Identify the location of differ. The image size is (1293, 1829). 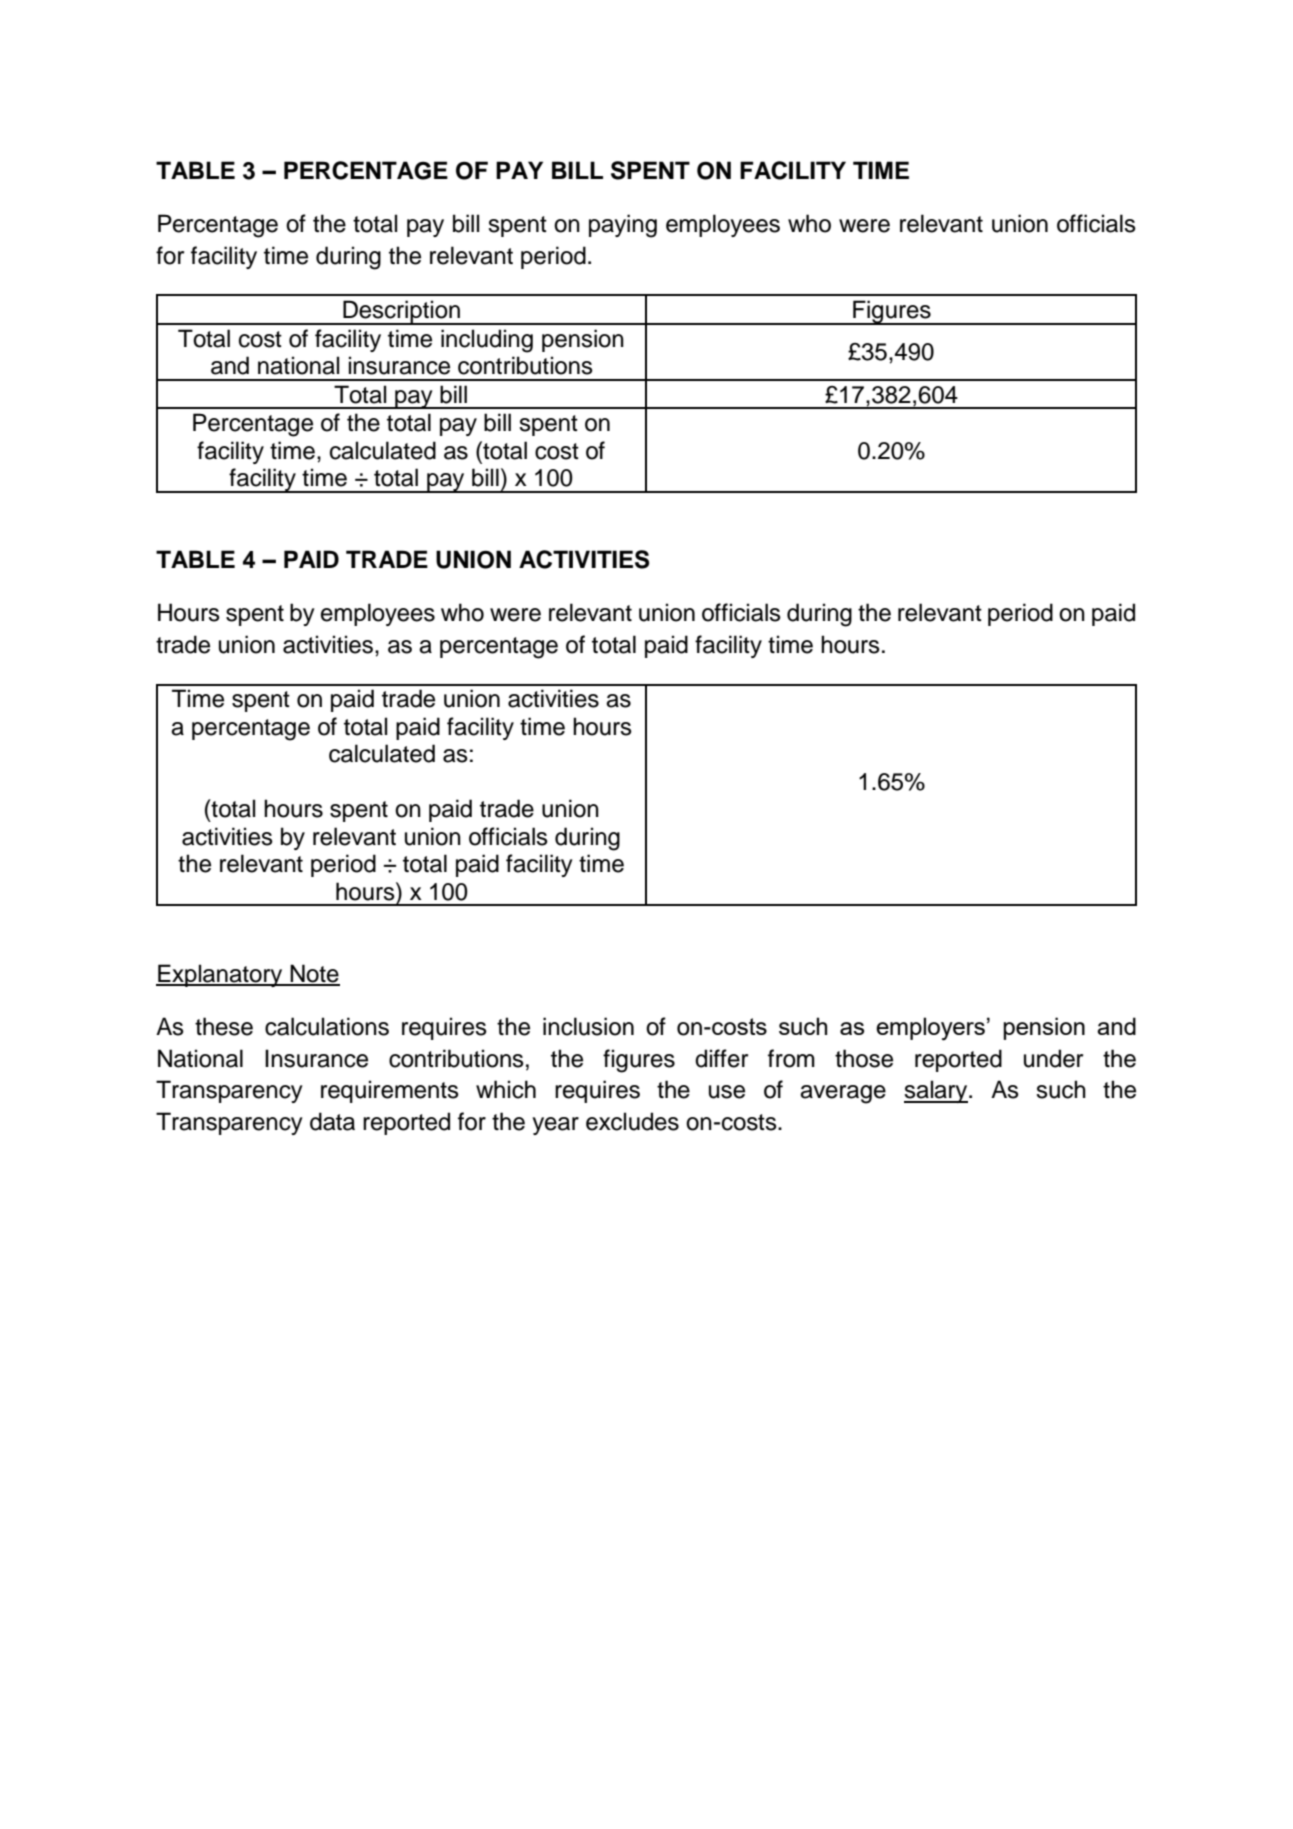
(721, 1058).
